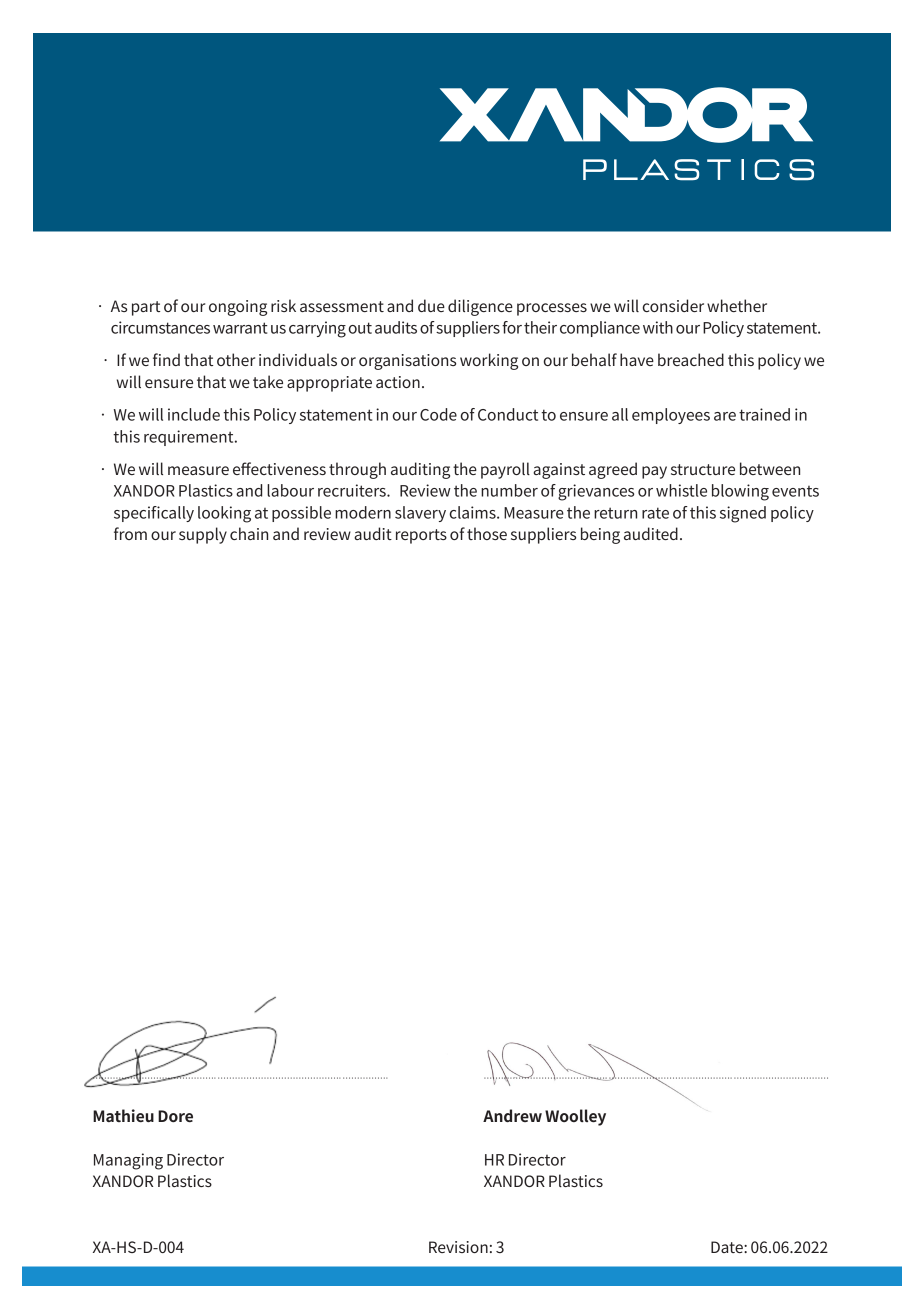  What do you see at coordinates (128, 1161) in the screenshot?
I see `Managing` at bounding box center [128, 1161].
